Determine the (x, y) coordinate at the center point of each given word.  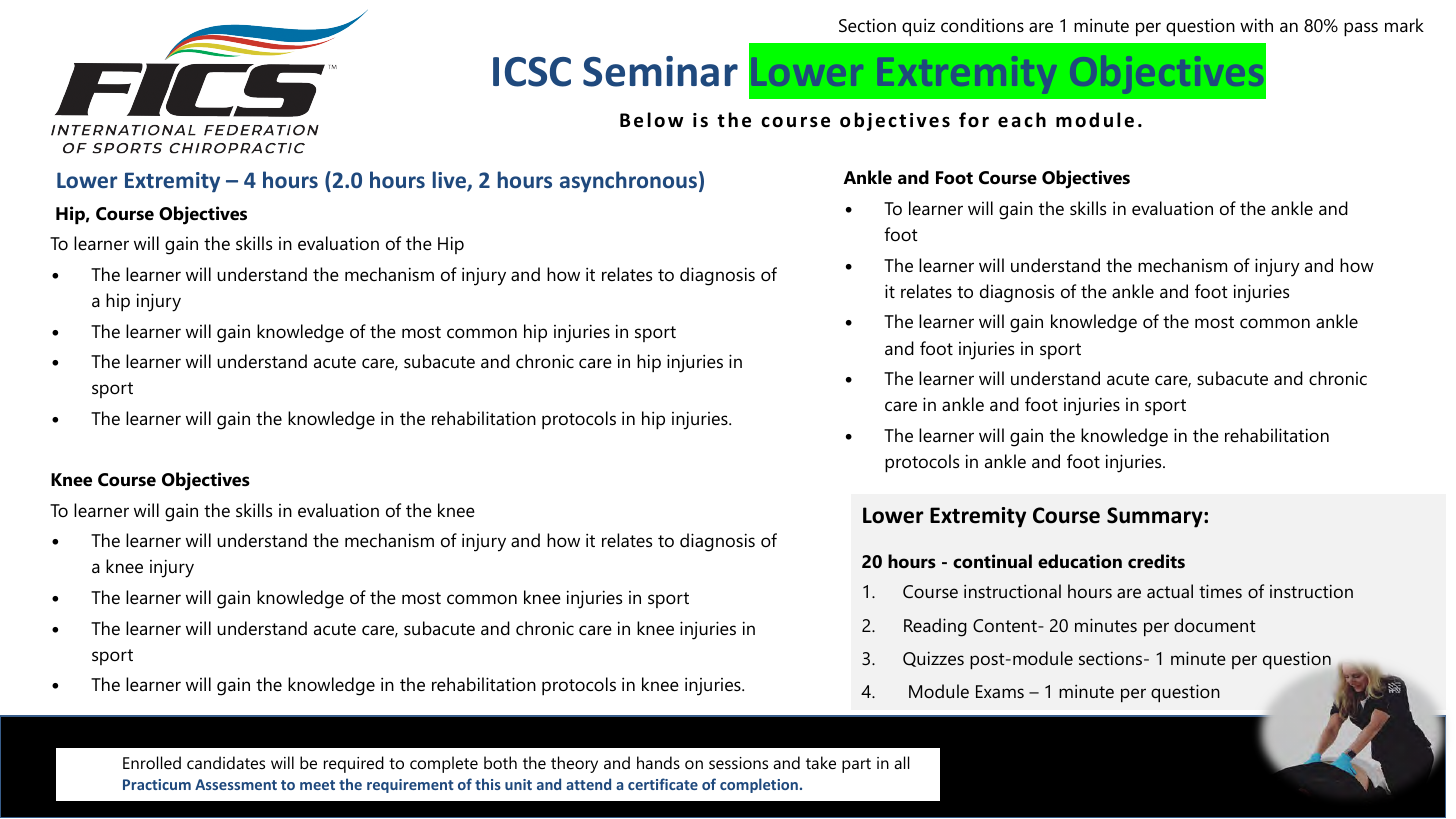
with (1256, 25)
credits (1156, 561)
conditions (982, 25)
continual (992, 561)
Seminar (660, 71)
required (354, 764)
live (450, 181)
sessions (738, 763)
